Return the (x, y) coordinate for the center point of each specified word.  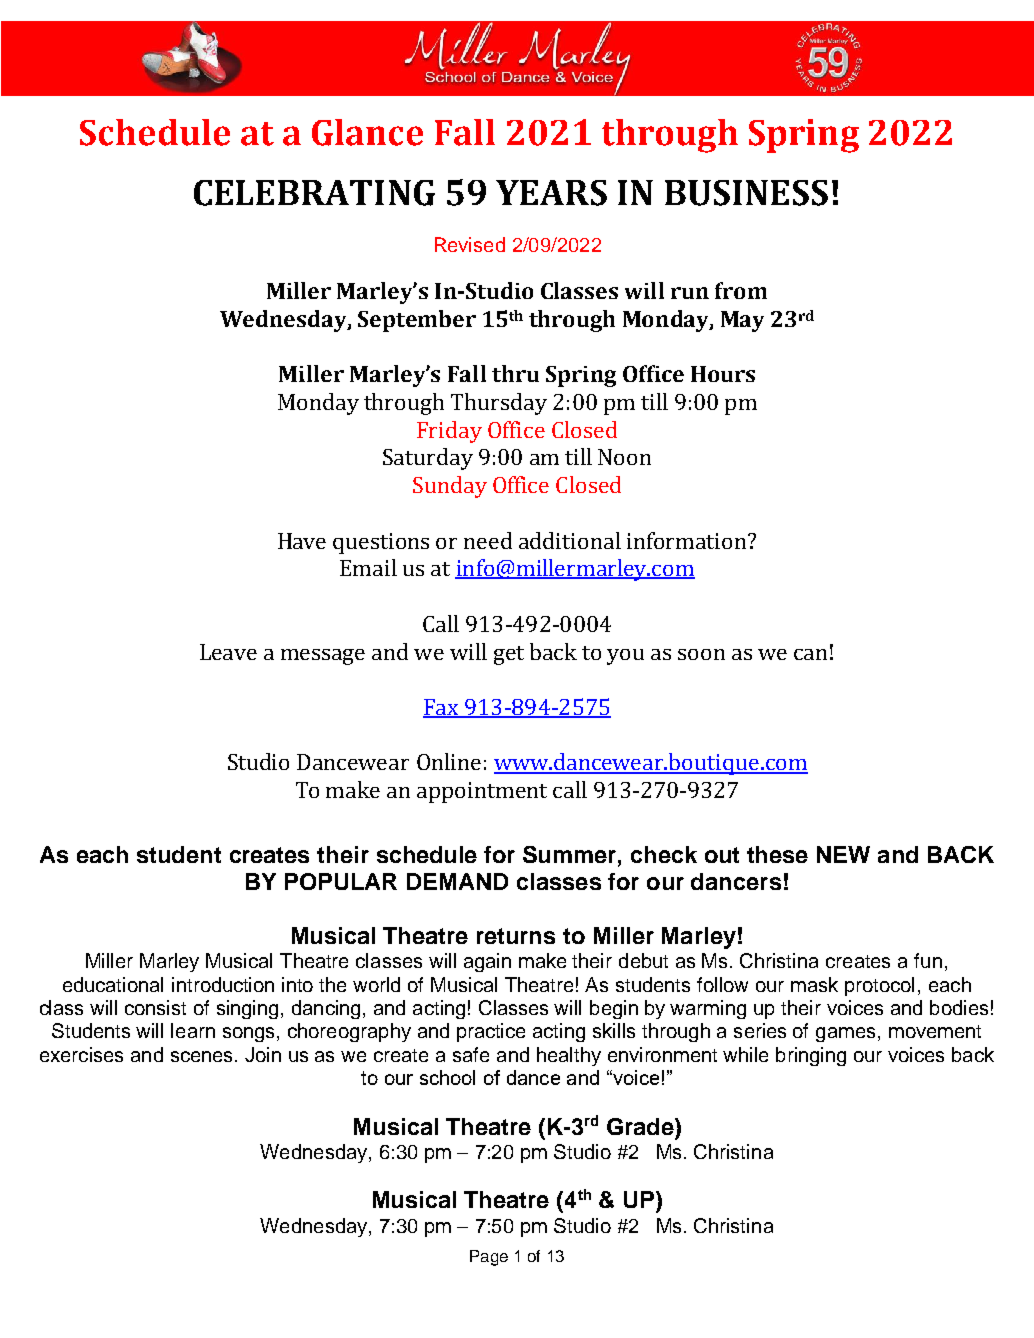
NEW (843, 854)
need (488, 540)
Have (302, 541)
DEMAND (457, 881)
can (810, 654)
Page (489, 1258)
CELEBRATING (314, 193)
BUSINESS (746, 193)
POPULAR (341, 881)
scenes (203, 1056)
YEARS (551, 193)
